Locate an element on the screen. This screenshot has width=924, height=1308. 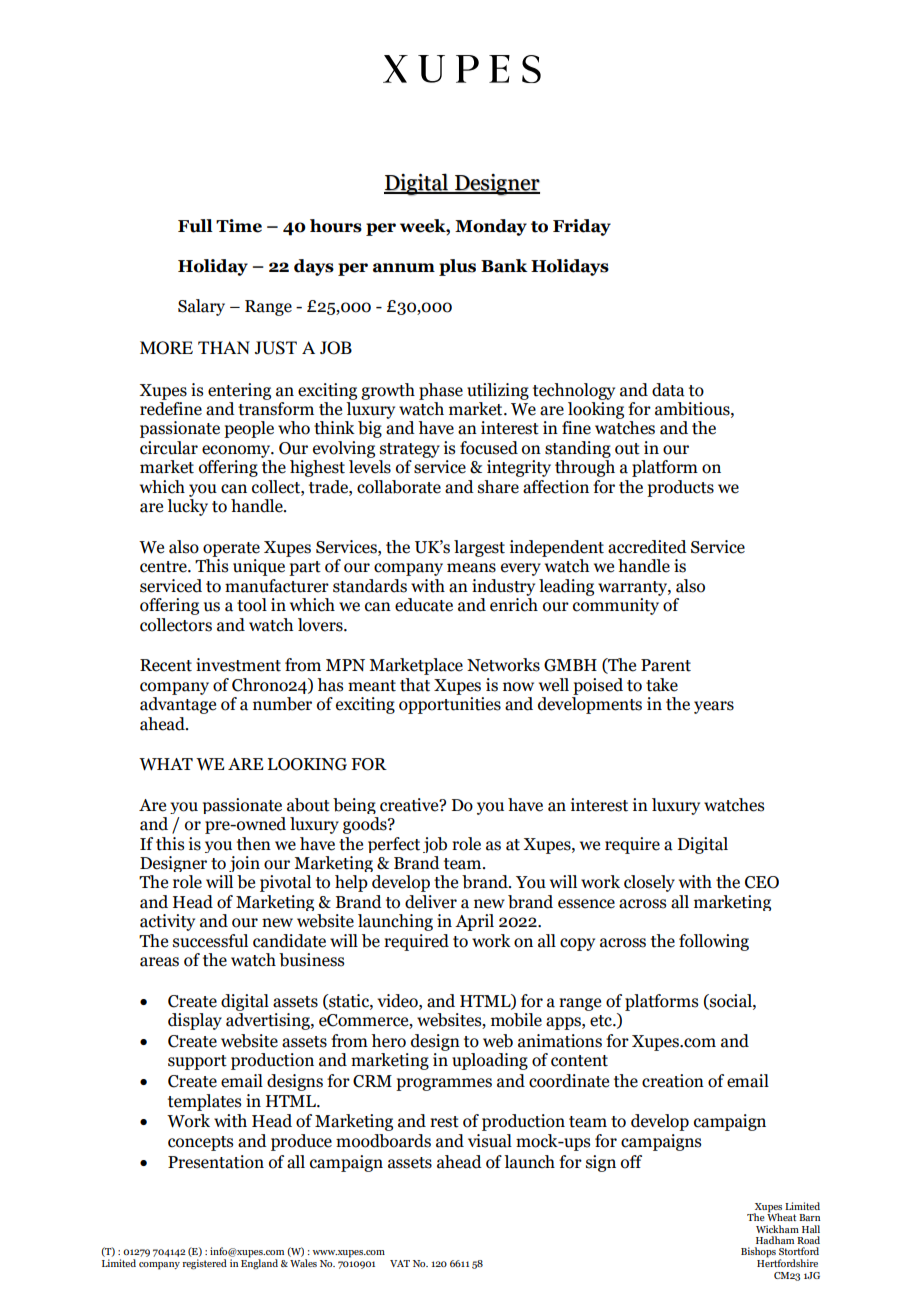
CEO is located at coordinates (762, 882).
